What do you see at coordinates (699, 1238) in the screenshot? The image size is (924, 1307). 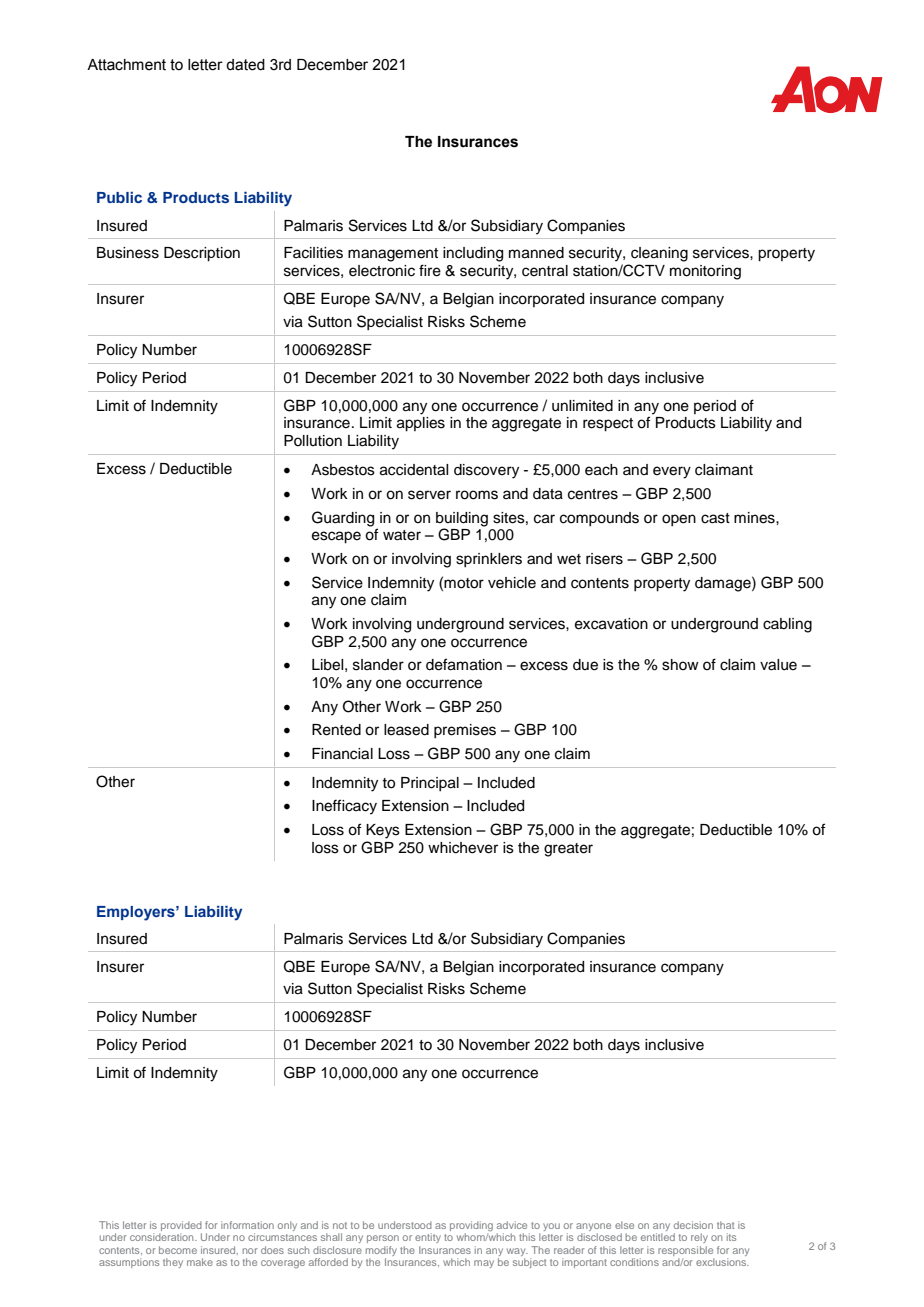 I see `rely` at bounding box center [699, 1238].
